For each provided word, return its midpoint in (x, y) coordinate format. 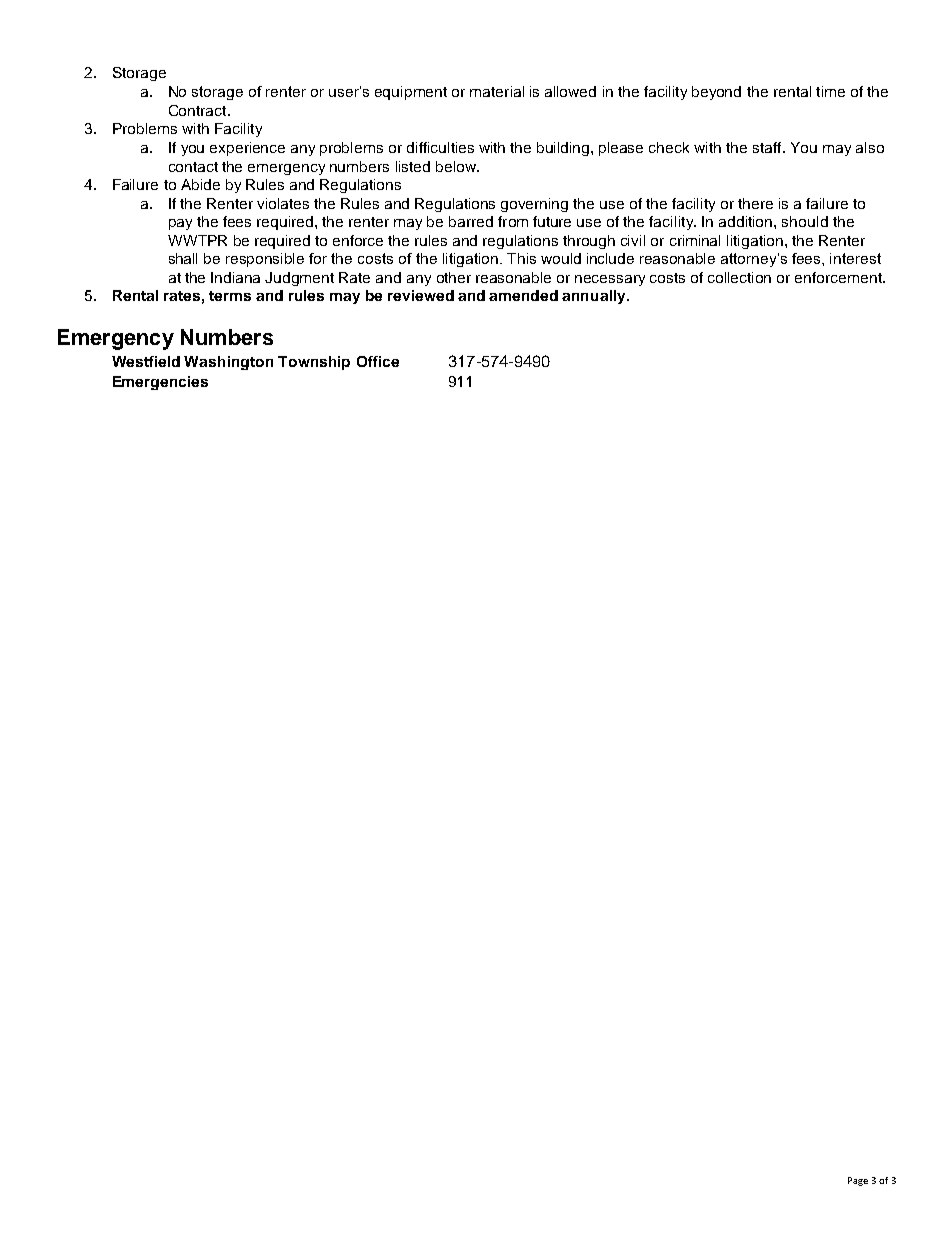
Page (858, 1181)
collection (739, 277)
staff (768, 147)
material (497, 91)
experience (247, 149)
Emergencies (160, 383)
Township (314, 363)
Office (378, 361)
